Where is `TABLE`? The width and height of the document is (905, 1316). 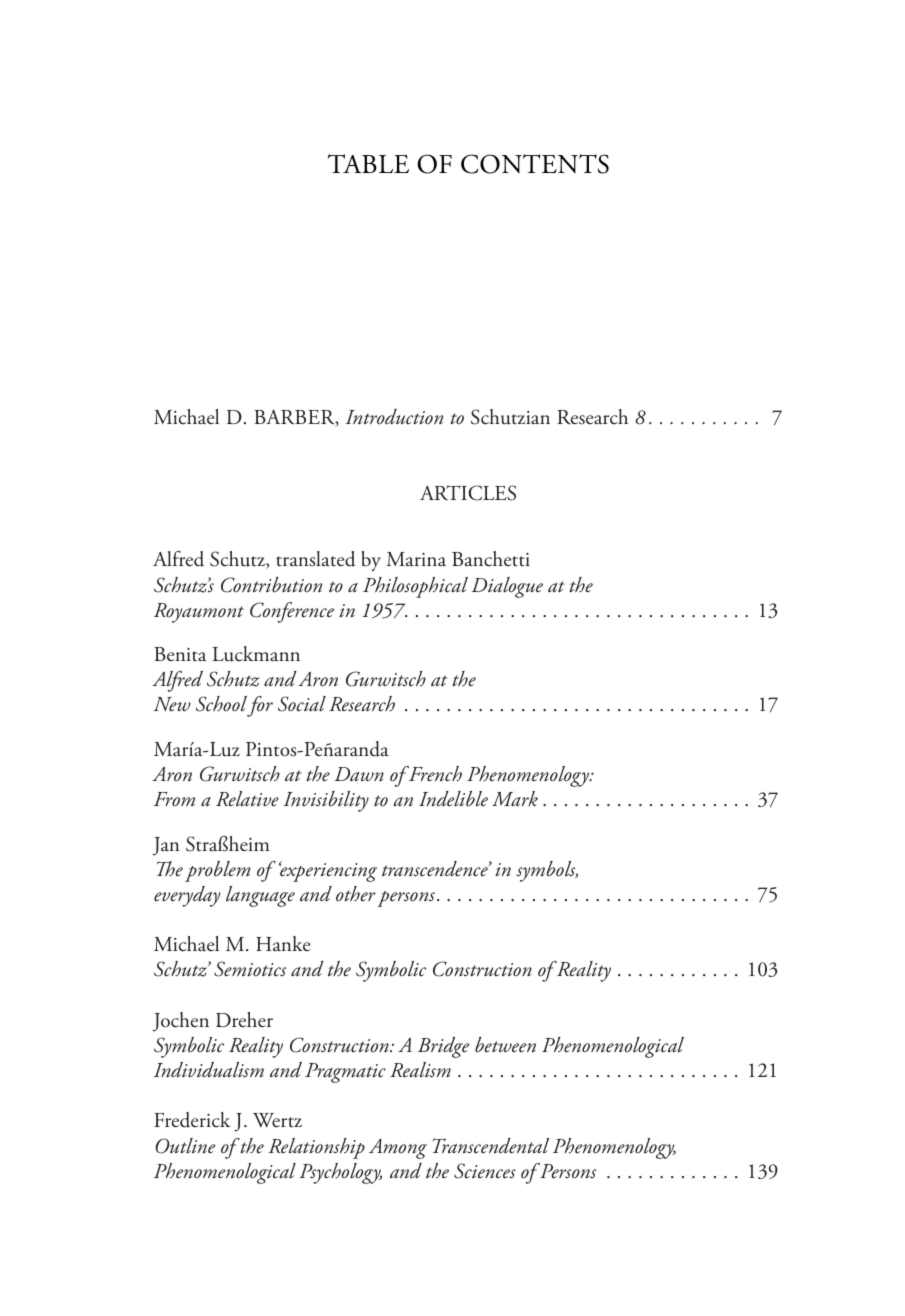
TABLE is located at coordinates (368, 163).
